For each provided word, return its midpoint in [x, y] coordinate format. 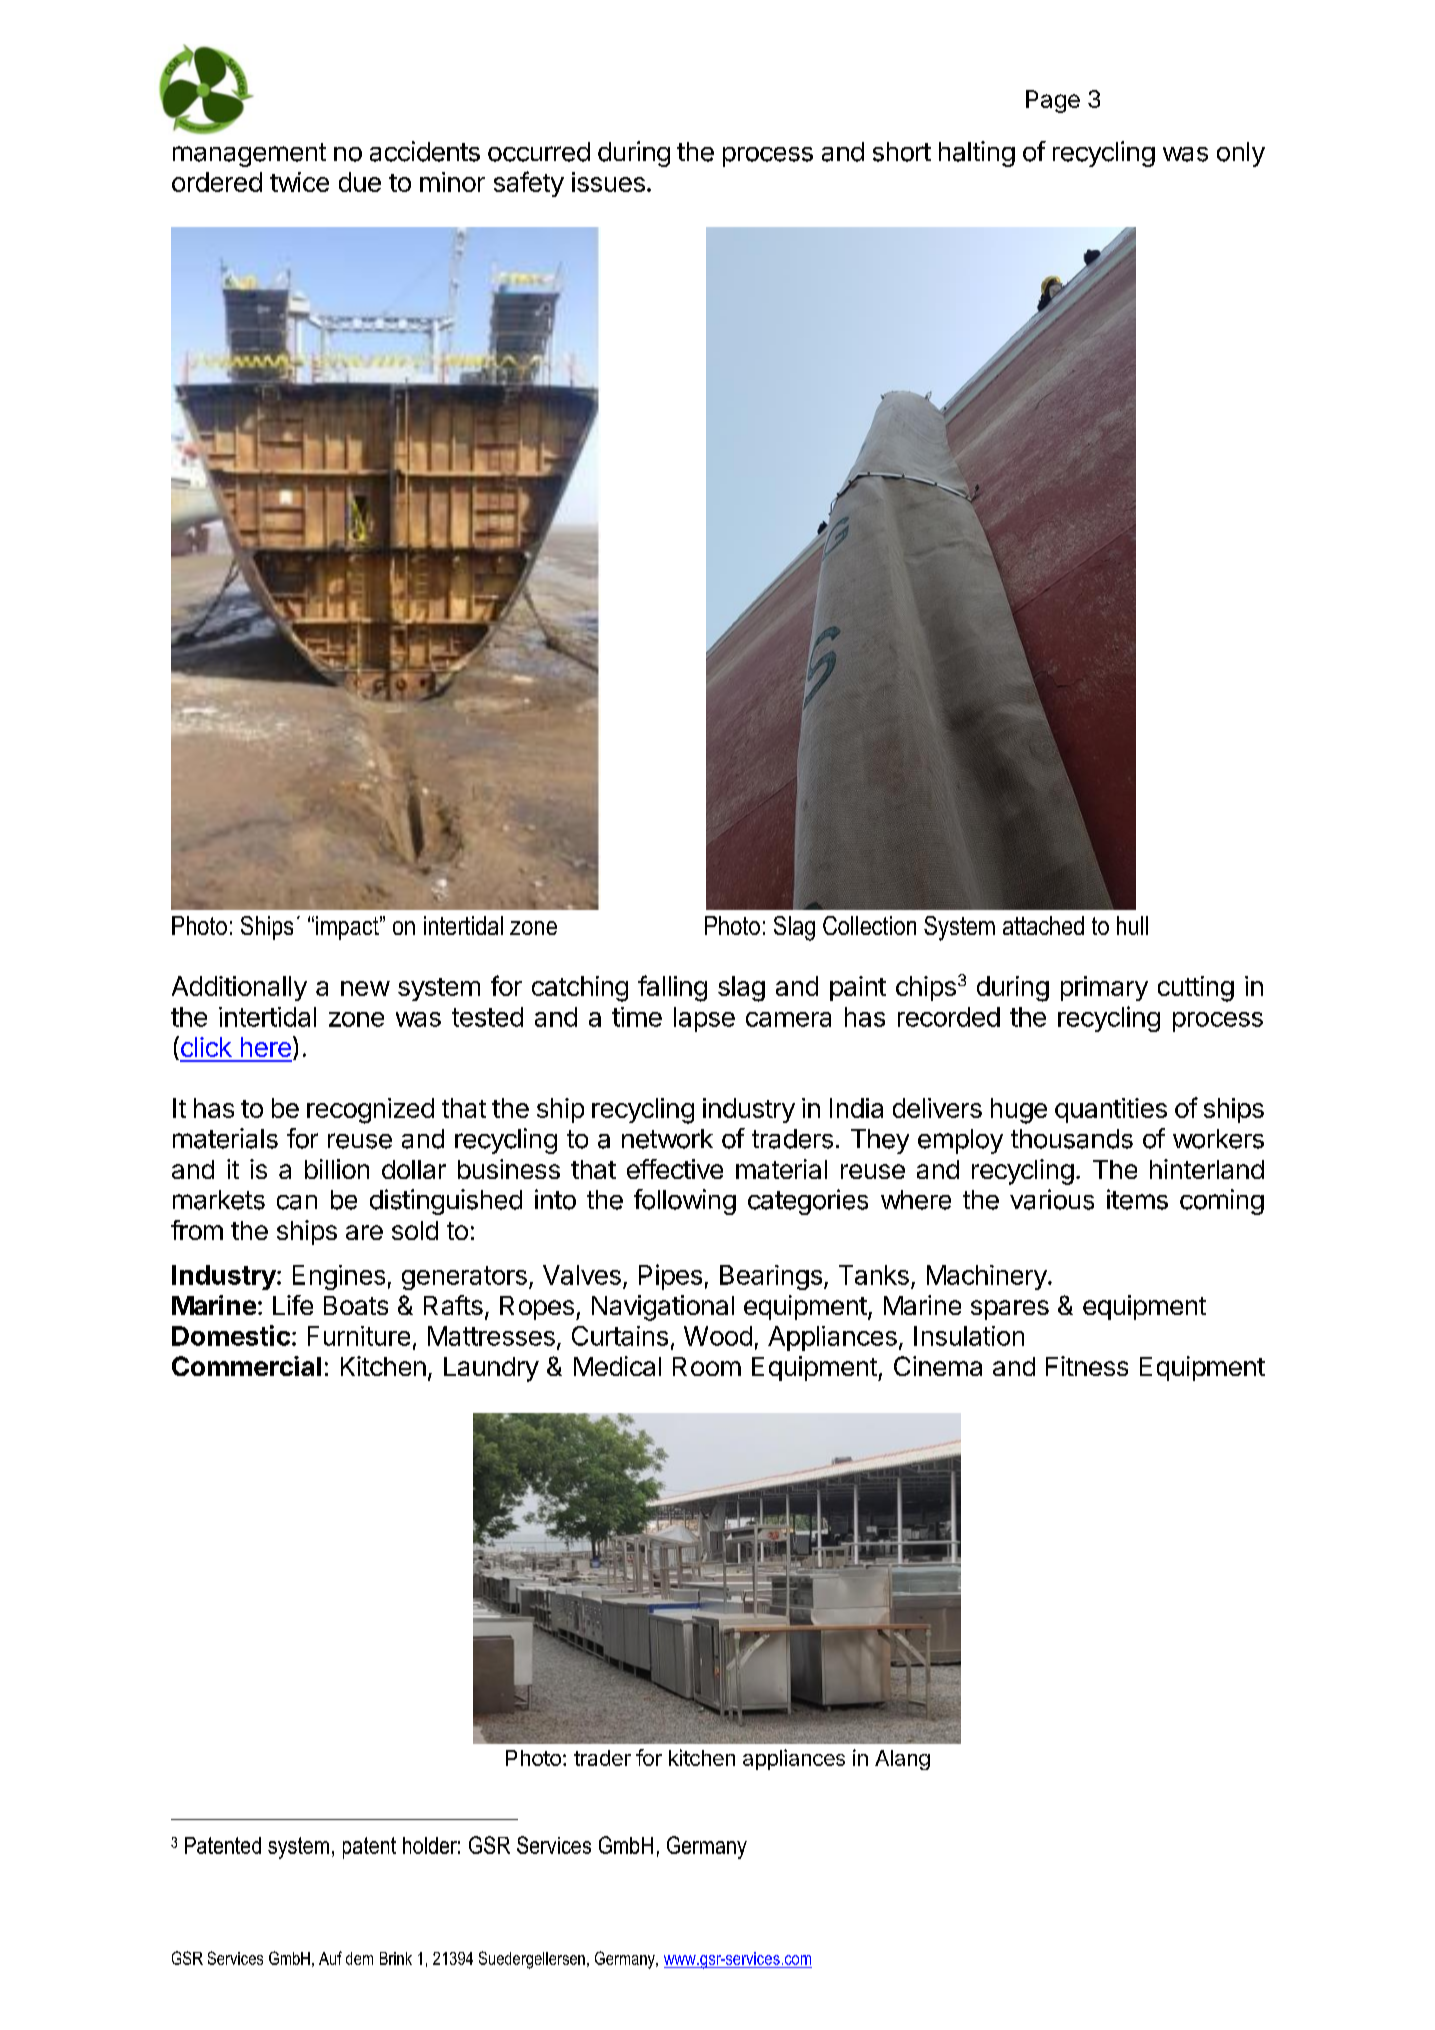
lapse [704, 1019]
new [365, 988]
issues [608, 182]
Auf [330, 1958]
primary [1104, 988]
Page [1053, 101]
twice [299, 182]
